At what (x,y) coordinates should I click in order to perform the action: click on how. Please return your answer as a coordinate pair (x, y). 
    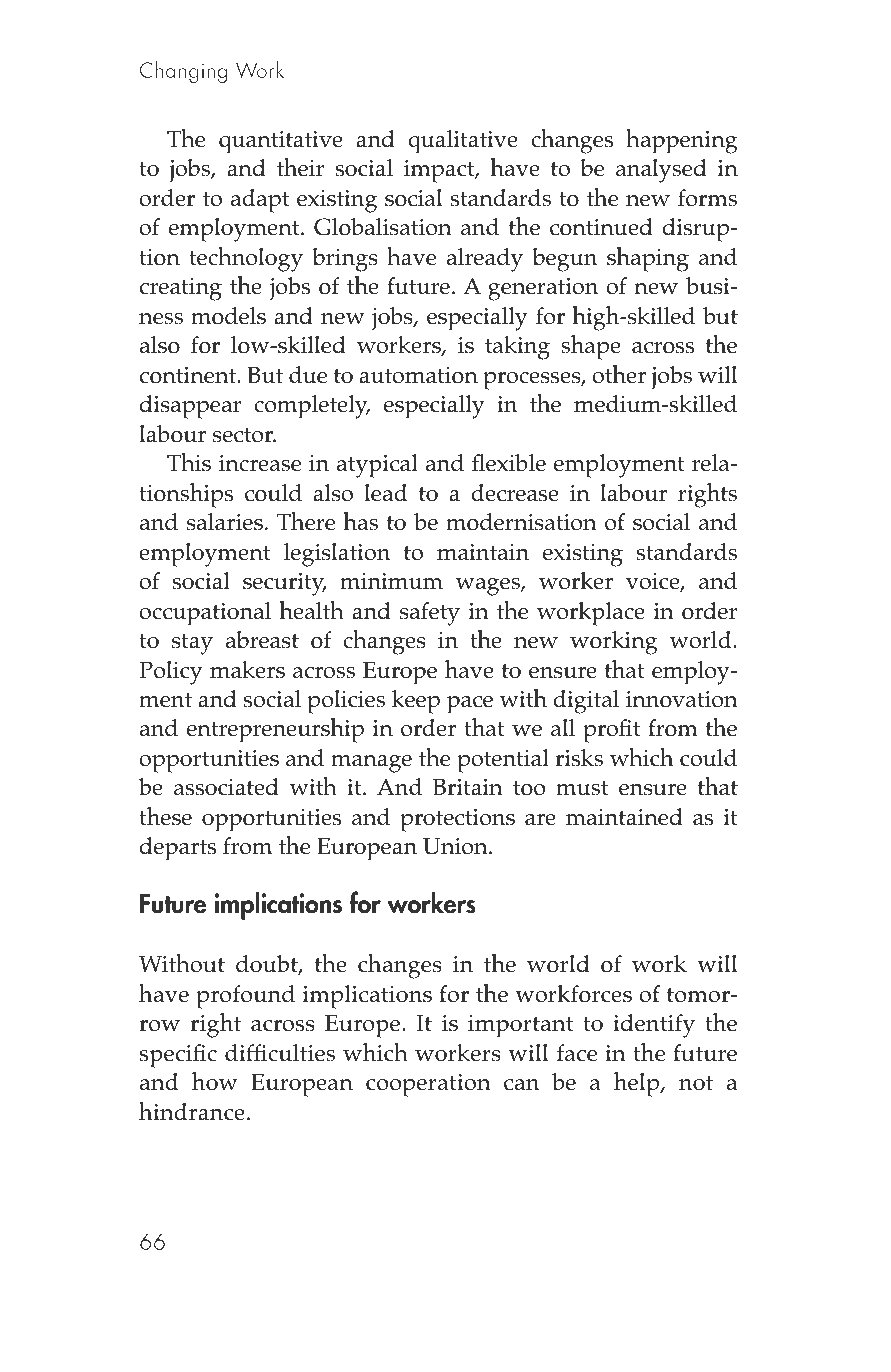
    Looking at the image, I should click on (215, 1081).
